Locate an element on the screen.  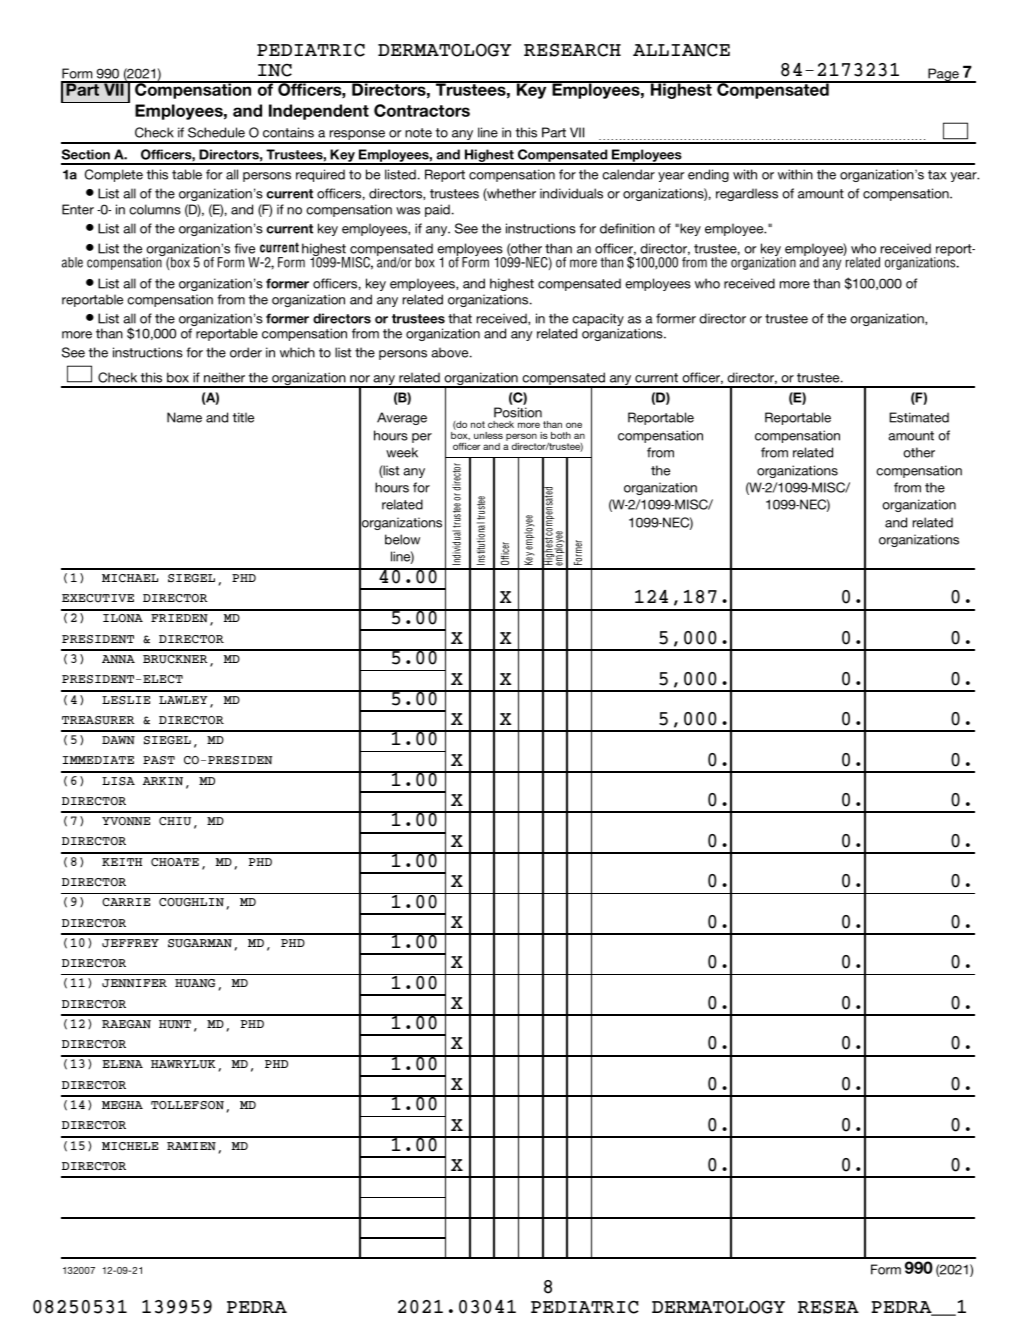
HUANG is located at coordinates (195, 983).
